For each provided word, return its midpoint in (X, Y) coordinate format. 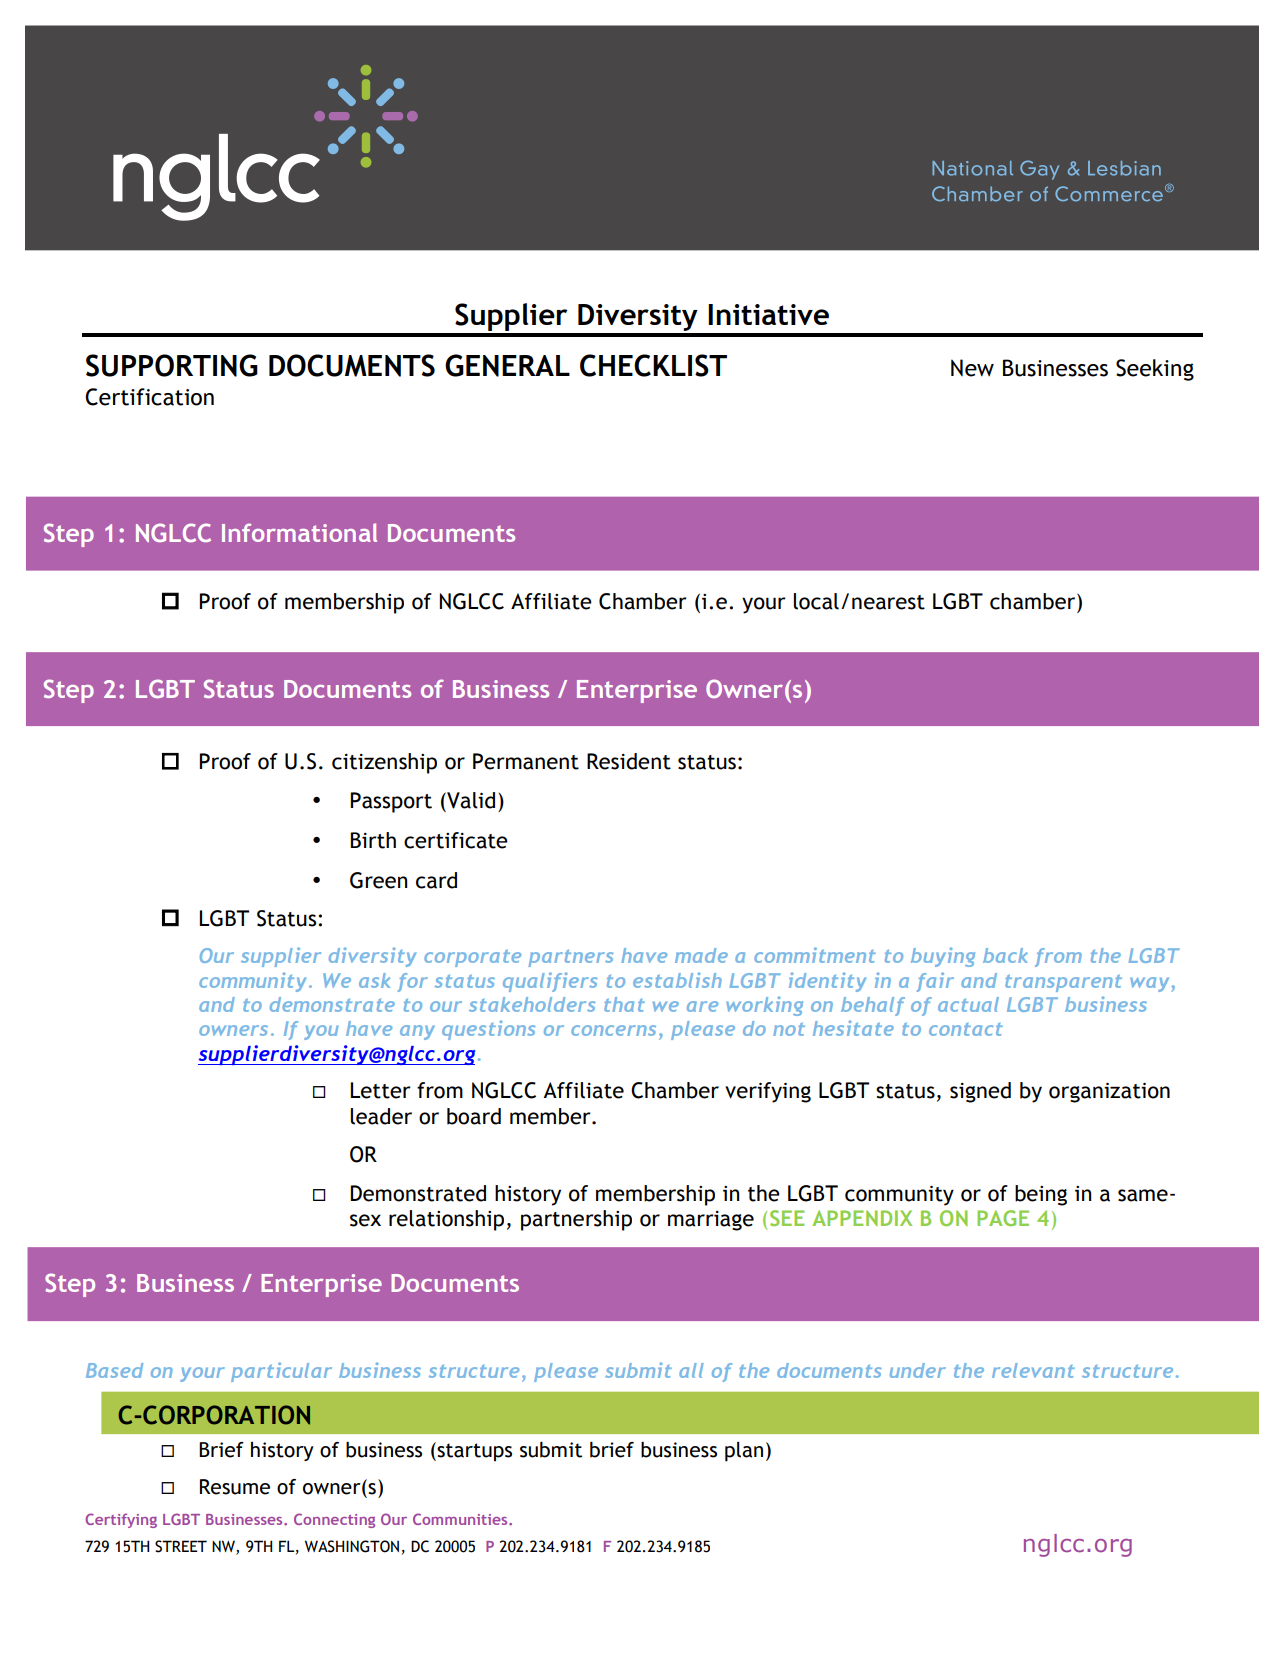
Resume (235, 1487)
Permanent (526, 761)
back (1005, 955)
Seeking (1155, 370)
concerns (613, 1030)
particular (281, 1372)
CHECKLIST (653, 365)
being (1041, 1195)
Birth (373, 840)
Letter (380, 1090)
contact (966, 1029)
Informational (299, 532)
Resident (629, 761)
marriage (711, 1221)
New (972, 368)
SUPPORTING (172, 365)
